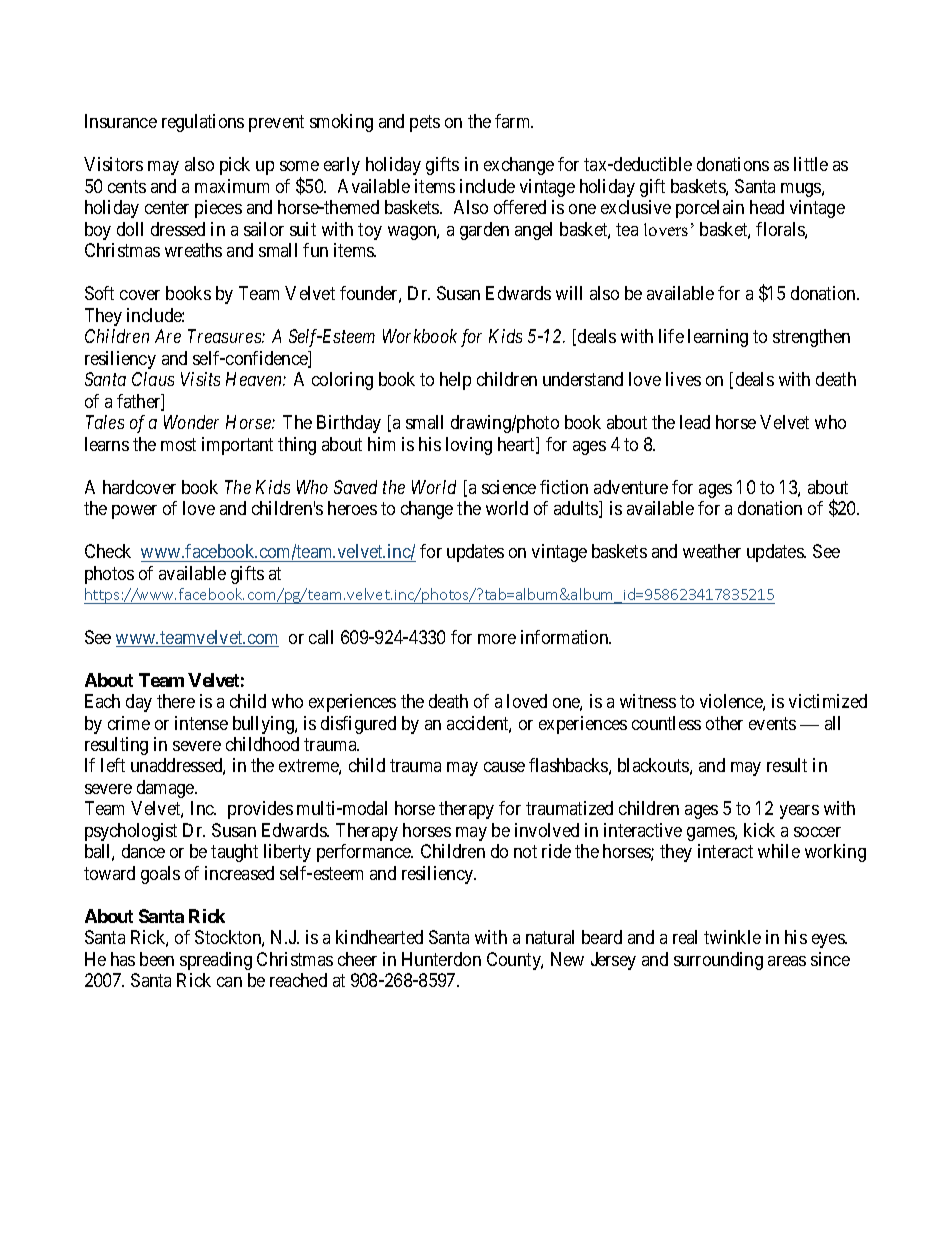 The height and width of the page is (1233, 952). I want to click on learning, so click(718, 338).
